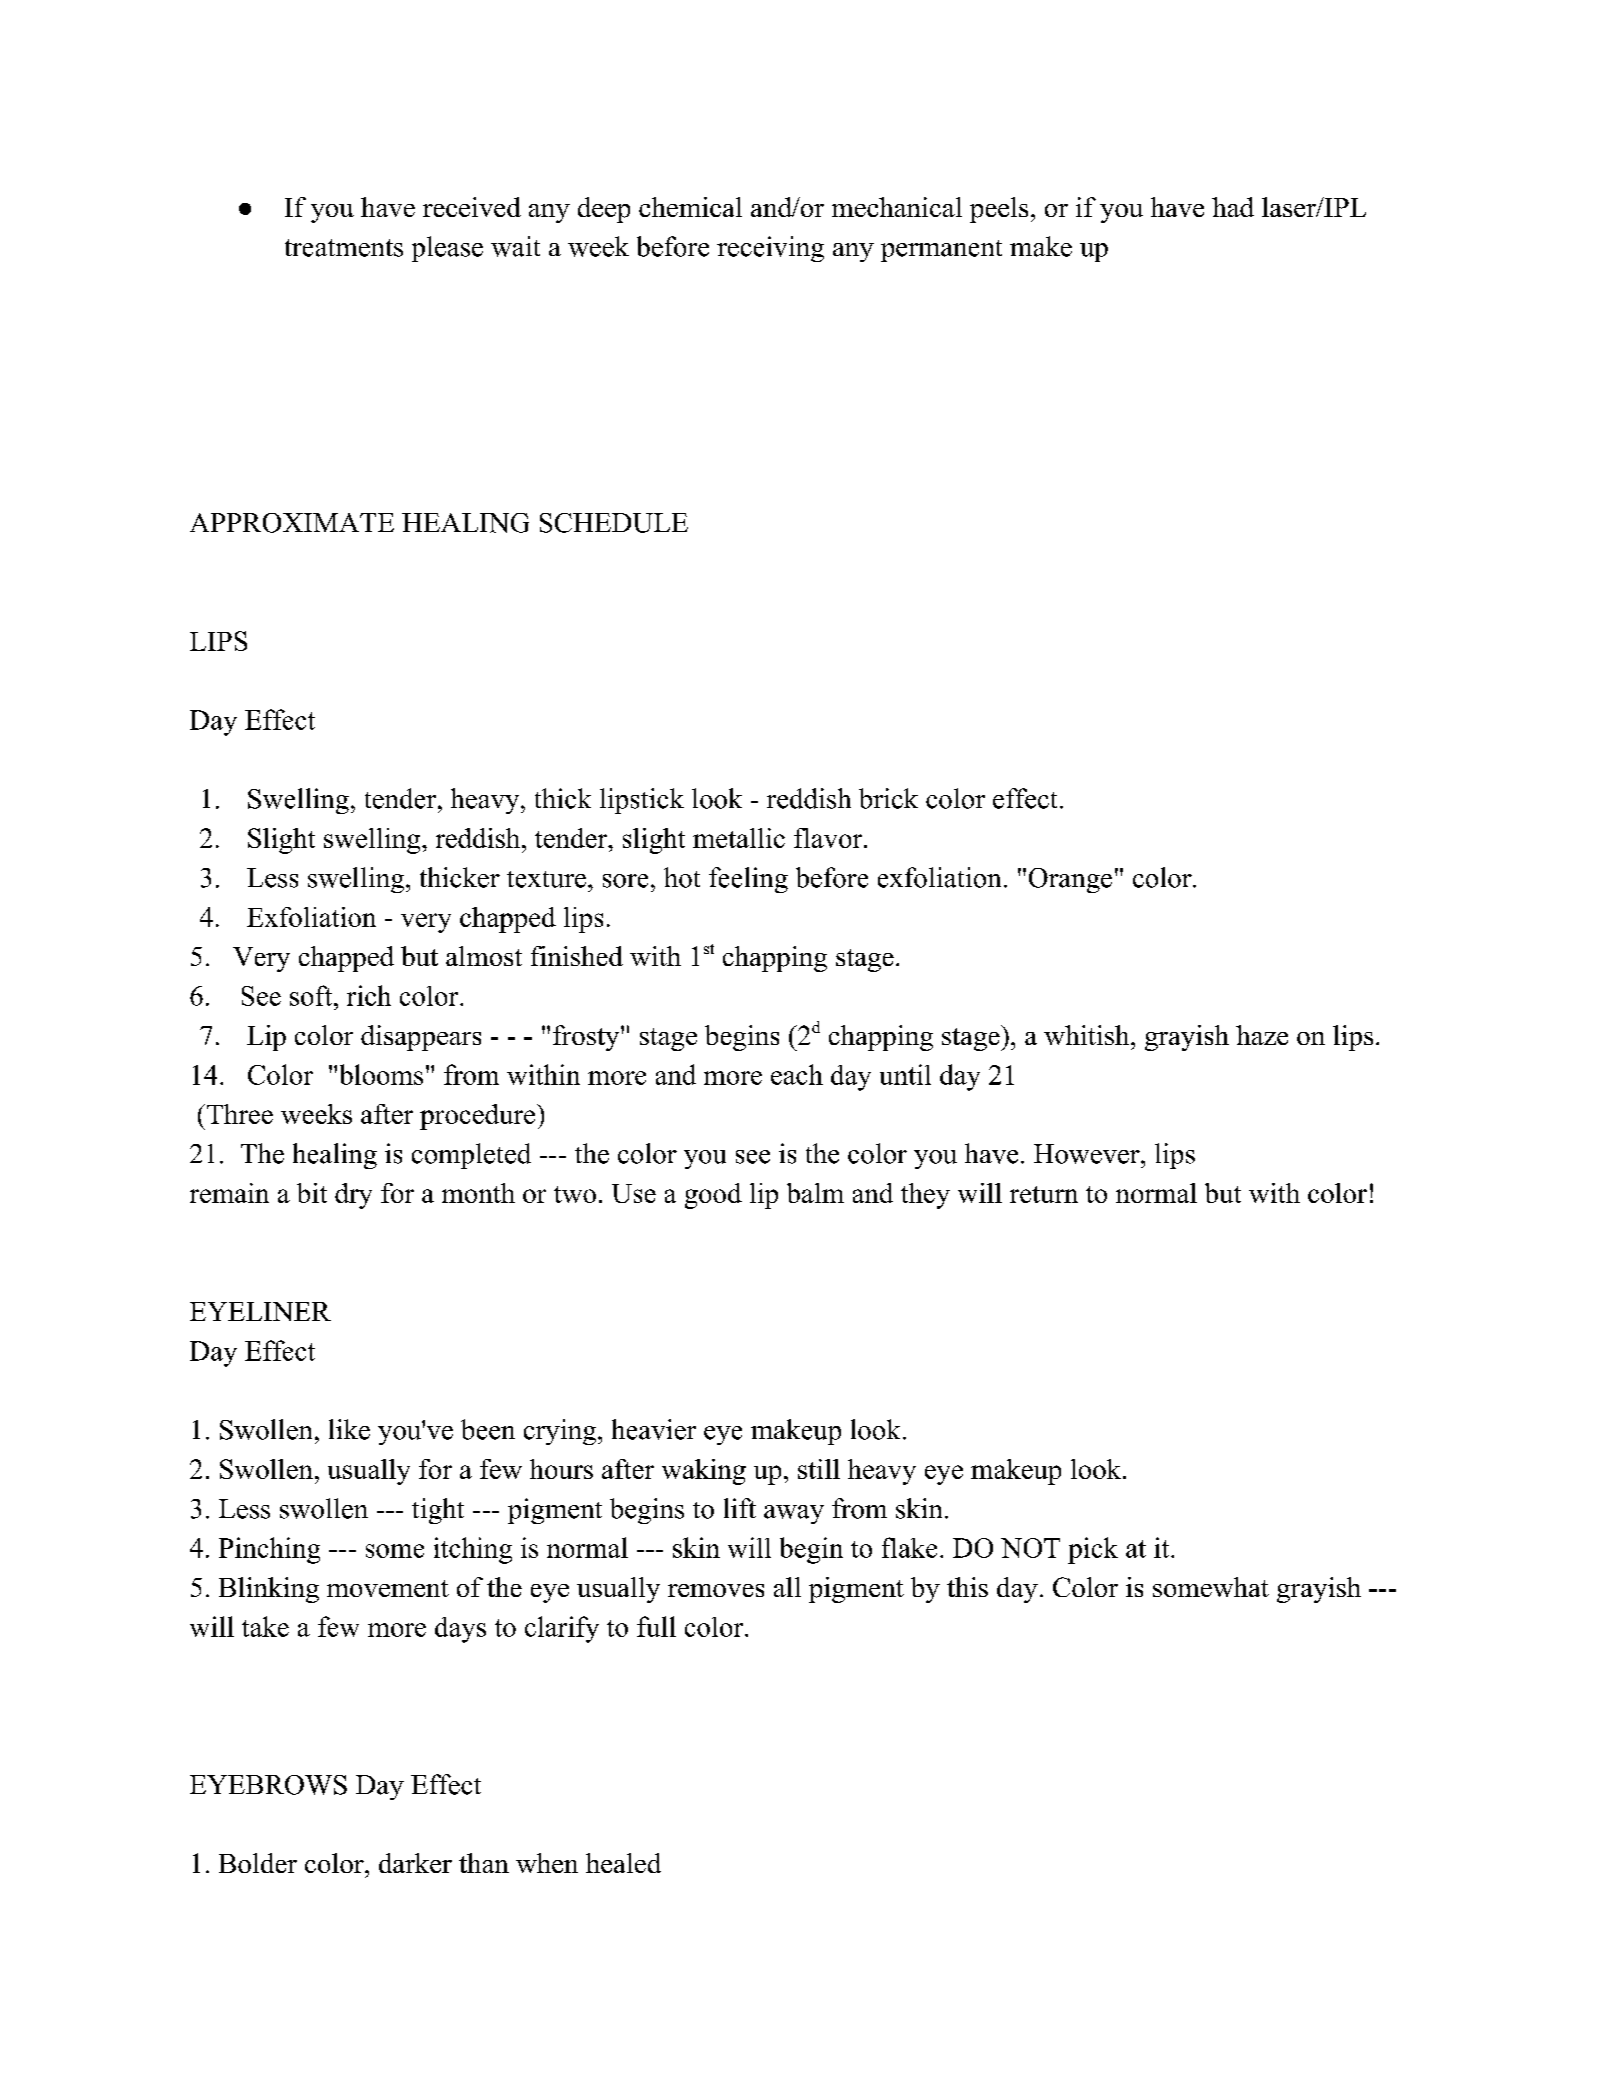 This image has width=1609, height=2082. What do you see at coordinates (415, 1863) in the image?
I see `darker` at bounding box center [415, 1863].
